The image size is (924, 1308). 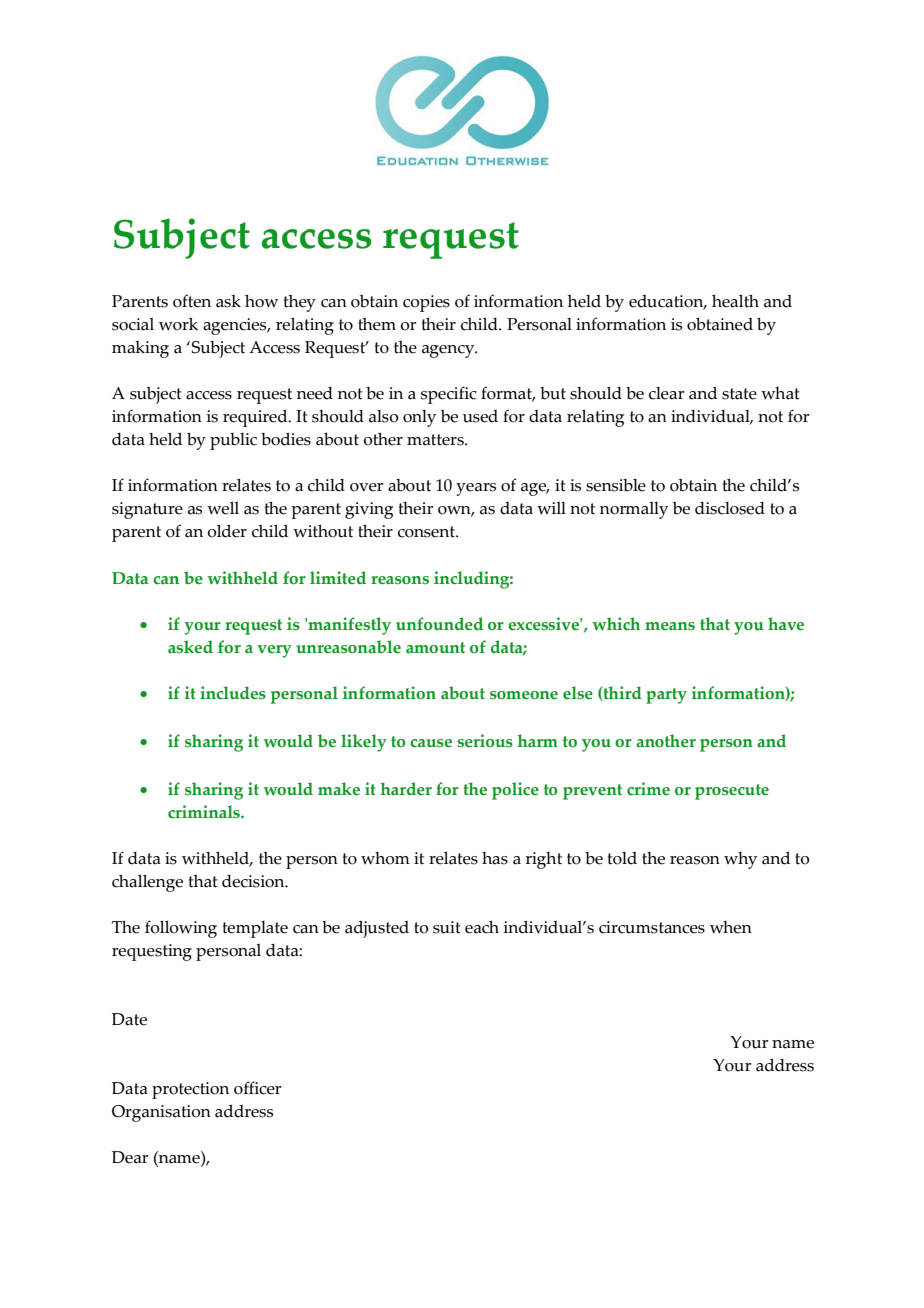 I want to click on following, so click(x=181, y=929).
